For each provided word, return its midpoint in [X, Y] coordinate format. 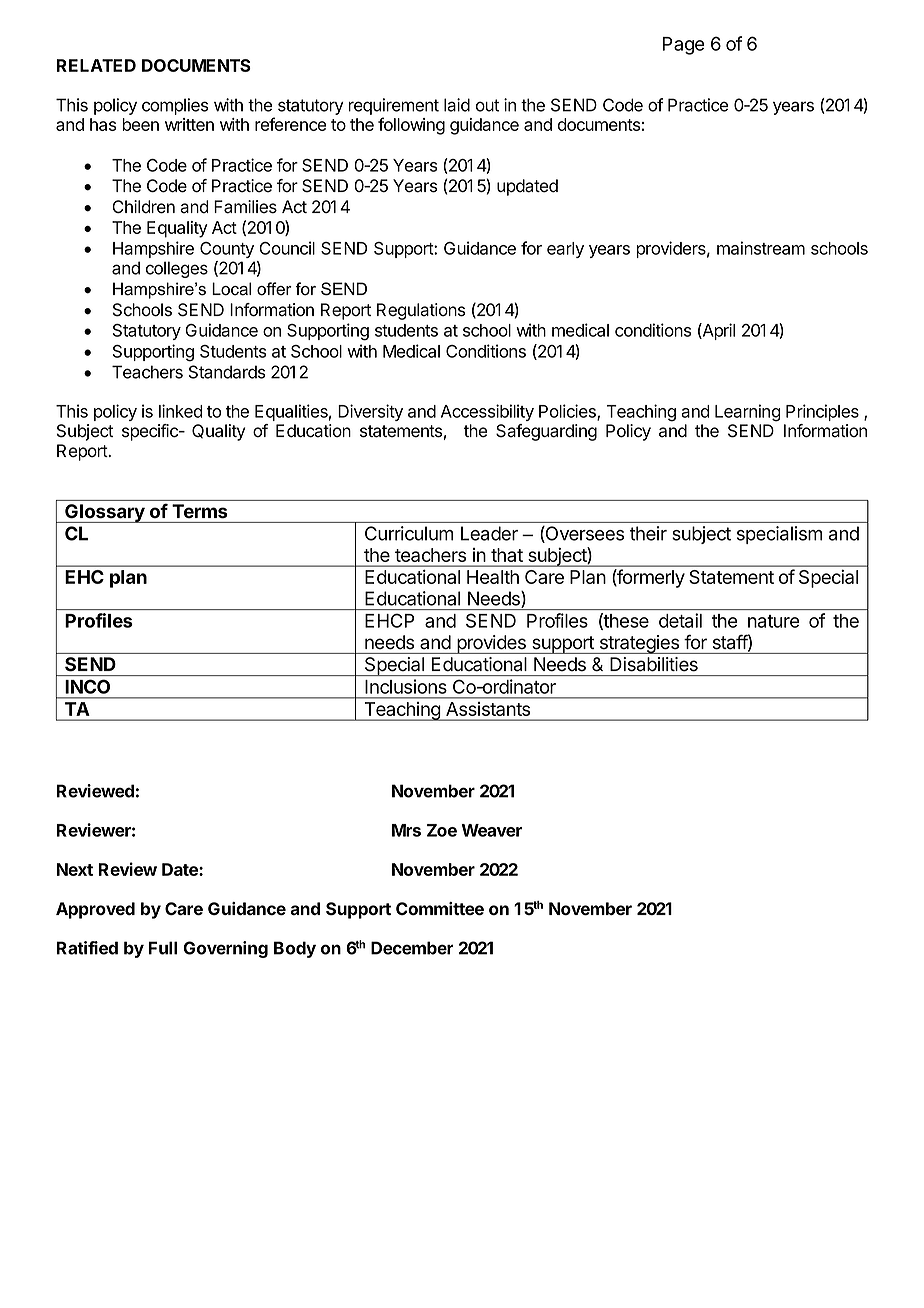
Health [493, 577]
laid [457, 105]
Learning [748, 413]
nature [774, 621]
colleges [177, 269]
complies [175, 106]
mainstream [761, 248]
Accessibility [487, 412]
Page [684, 46]
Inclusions [406, 686]
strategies [639, 644]
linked [181, 411]
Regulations [421, 311]
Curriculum [409, 533]
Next [75, 869]
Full [163, 948]
